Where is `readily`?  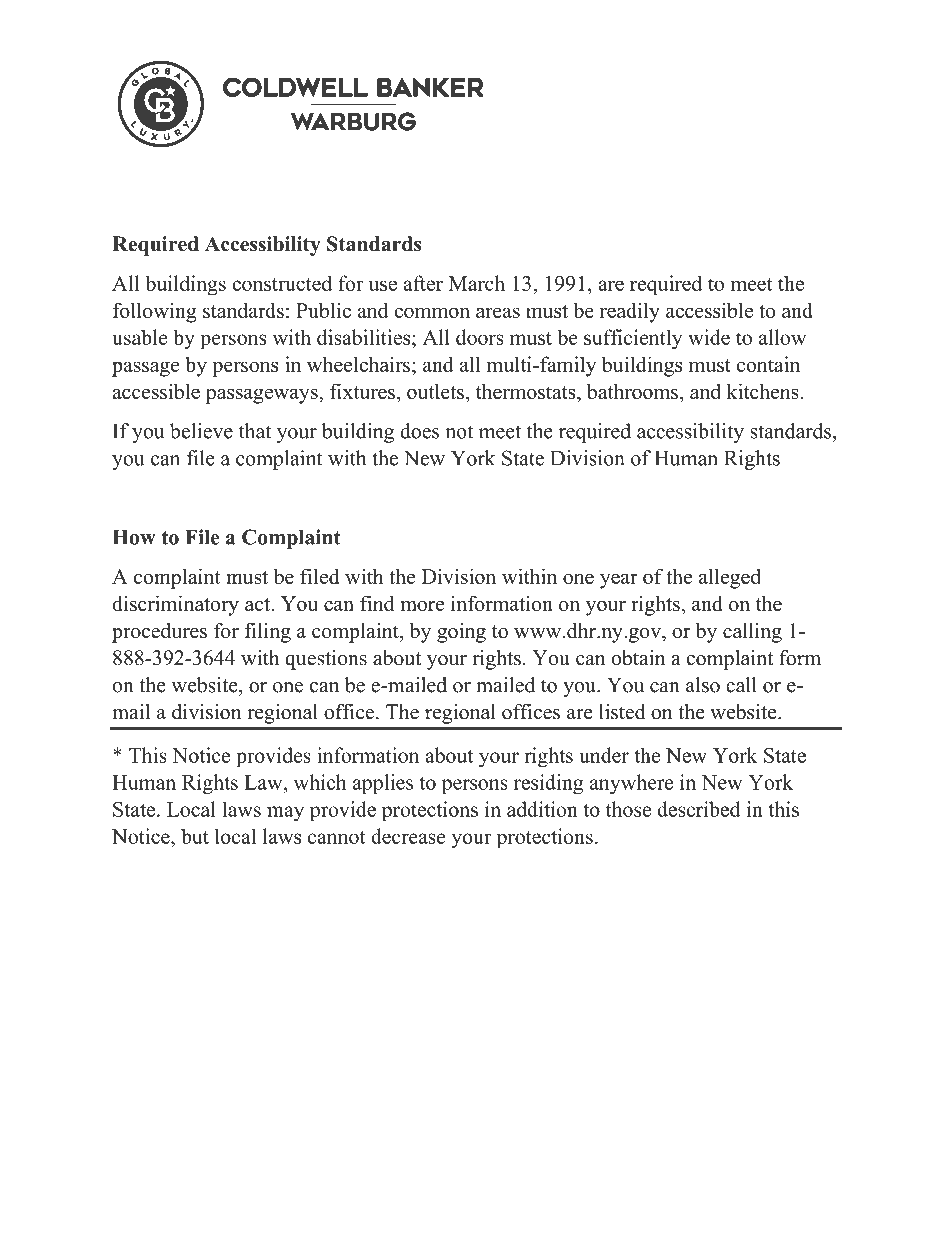 readily is located at coordinates (630, 312).
